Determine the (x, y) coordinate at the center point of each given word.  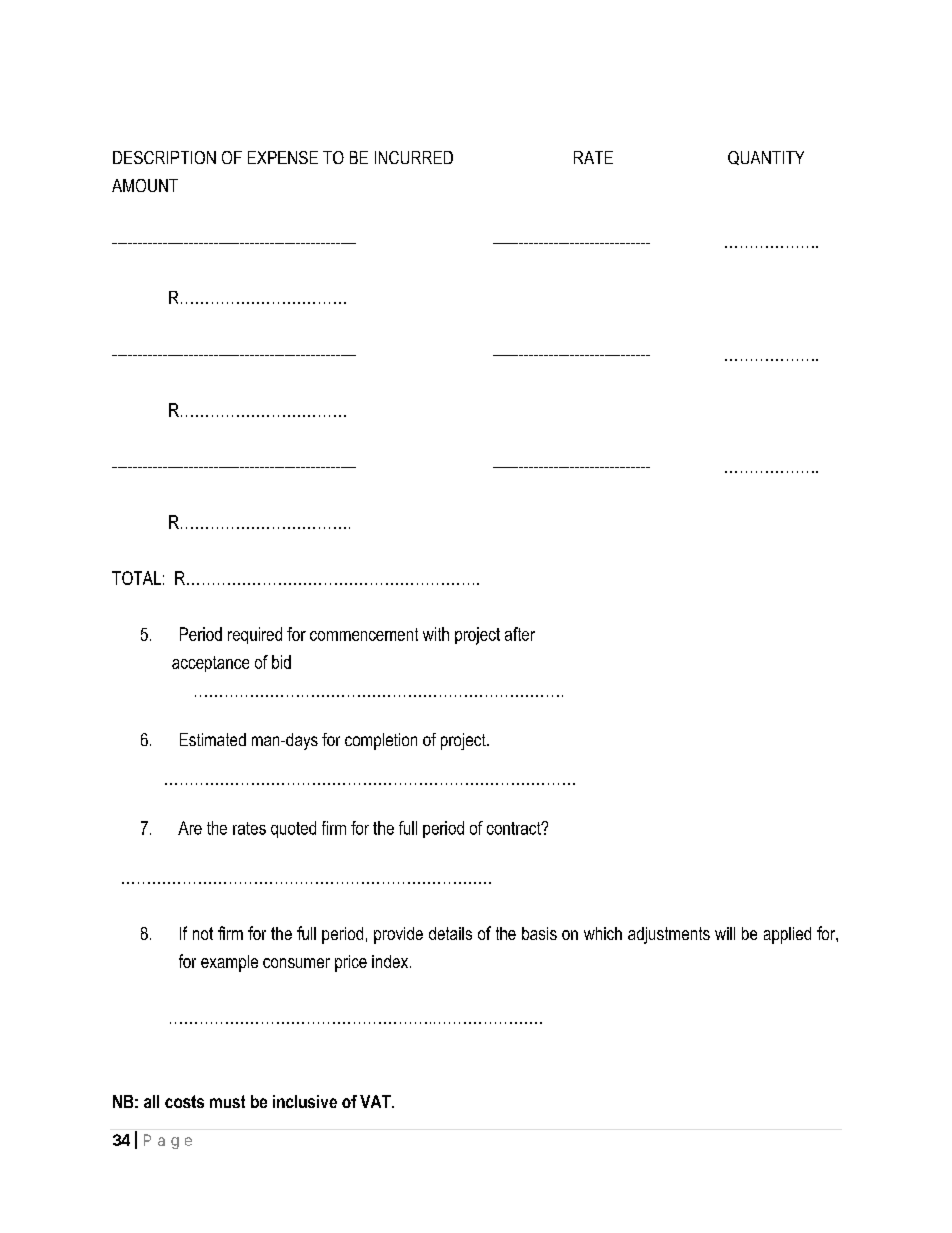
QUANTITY (766, 158)
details (450, 933)
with (436, 634)
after (520, 634)
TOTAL (136, 578)
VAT (376, 1101)
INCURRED (414, 157)
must (227, 1101)
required (255, 635)
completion (381, 741)
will (725, 933)
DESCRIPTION (164, 157)
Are (190, 828)
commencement (364, 634)
